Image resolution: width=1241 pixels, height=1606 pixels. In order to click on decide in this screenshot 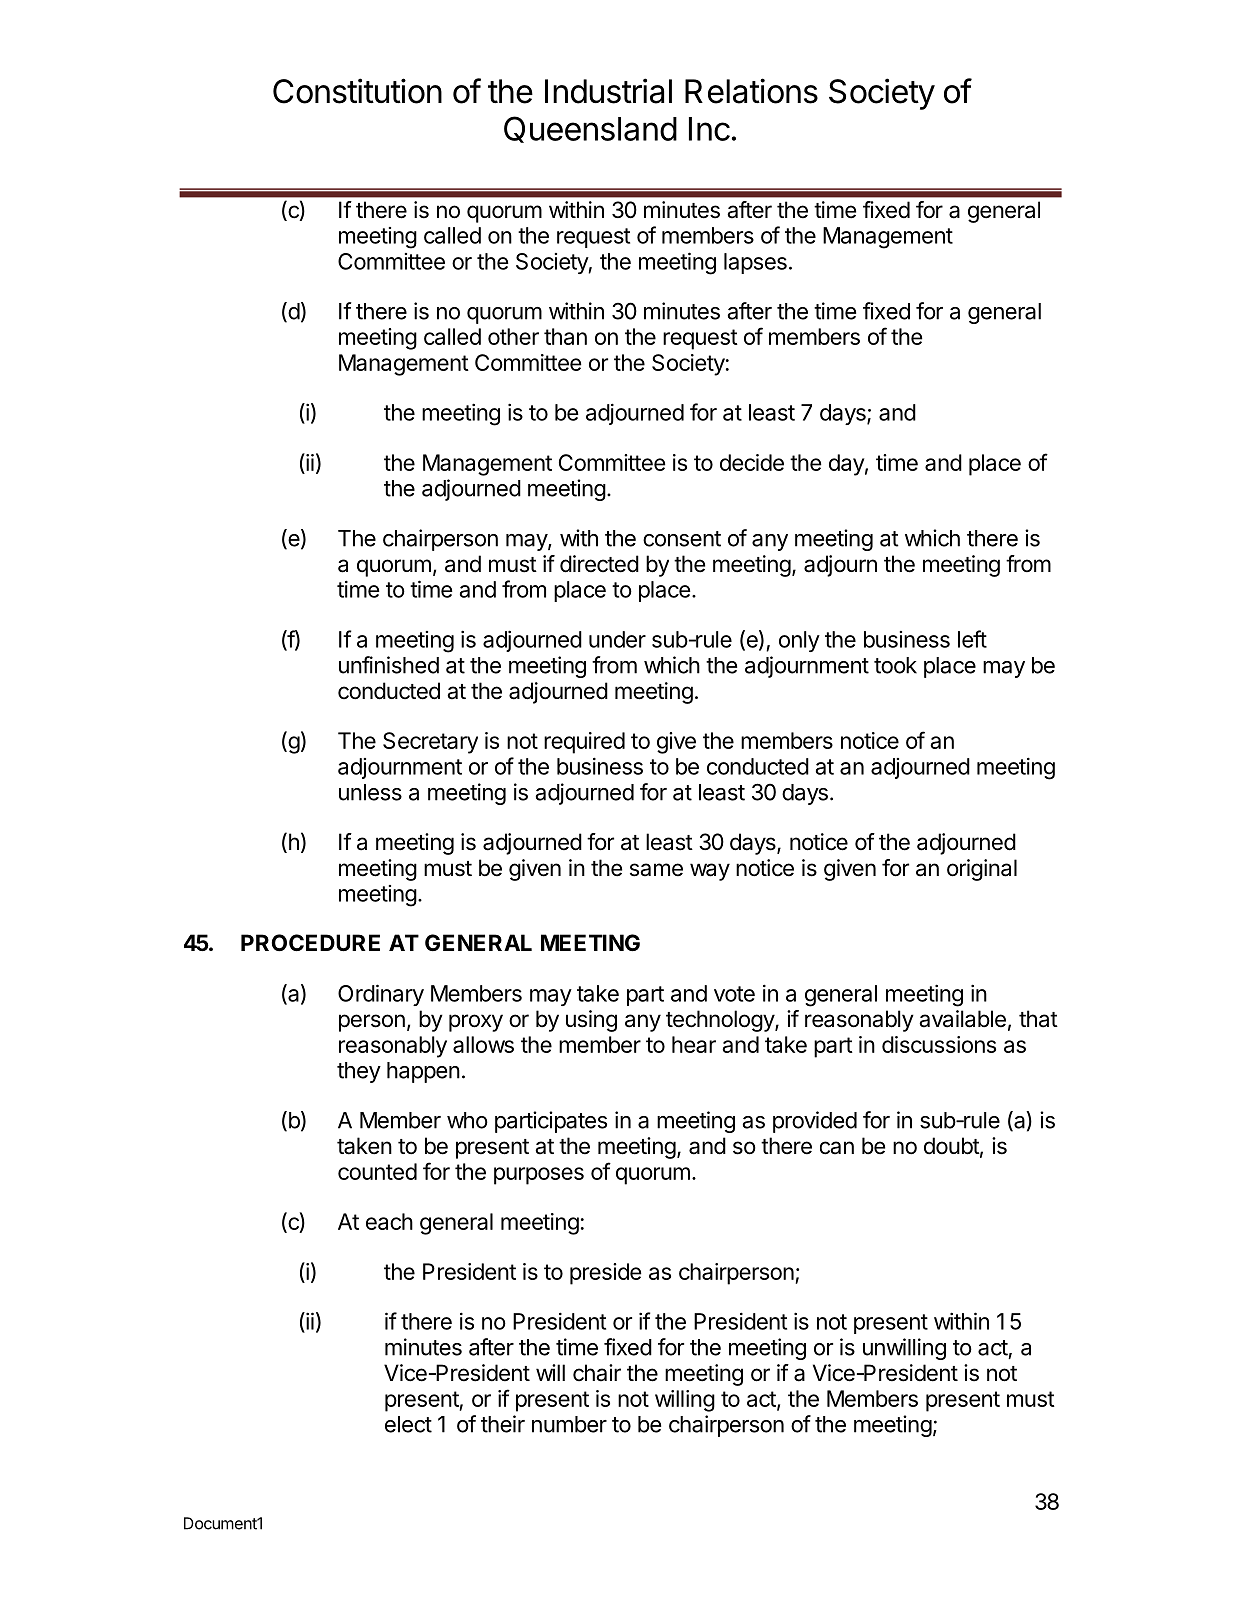, I will do `click(752, 462)`.
